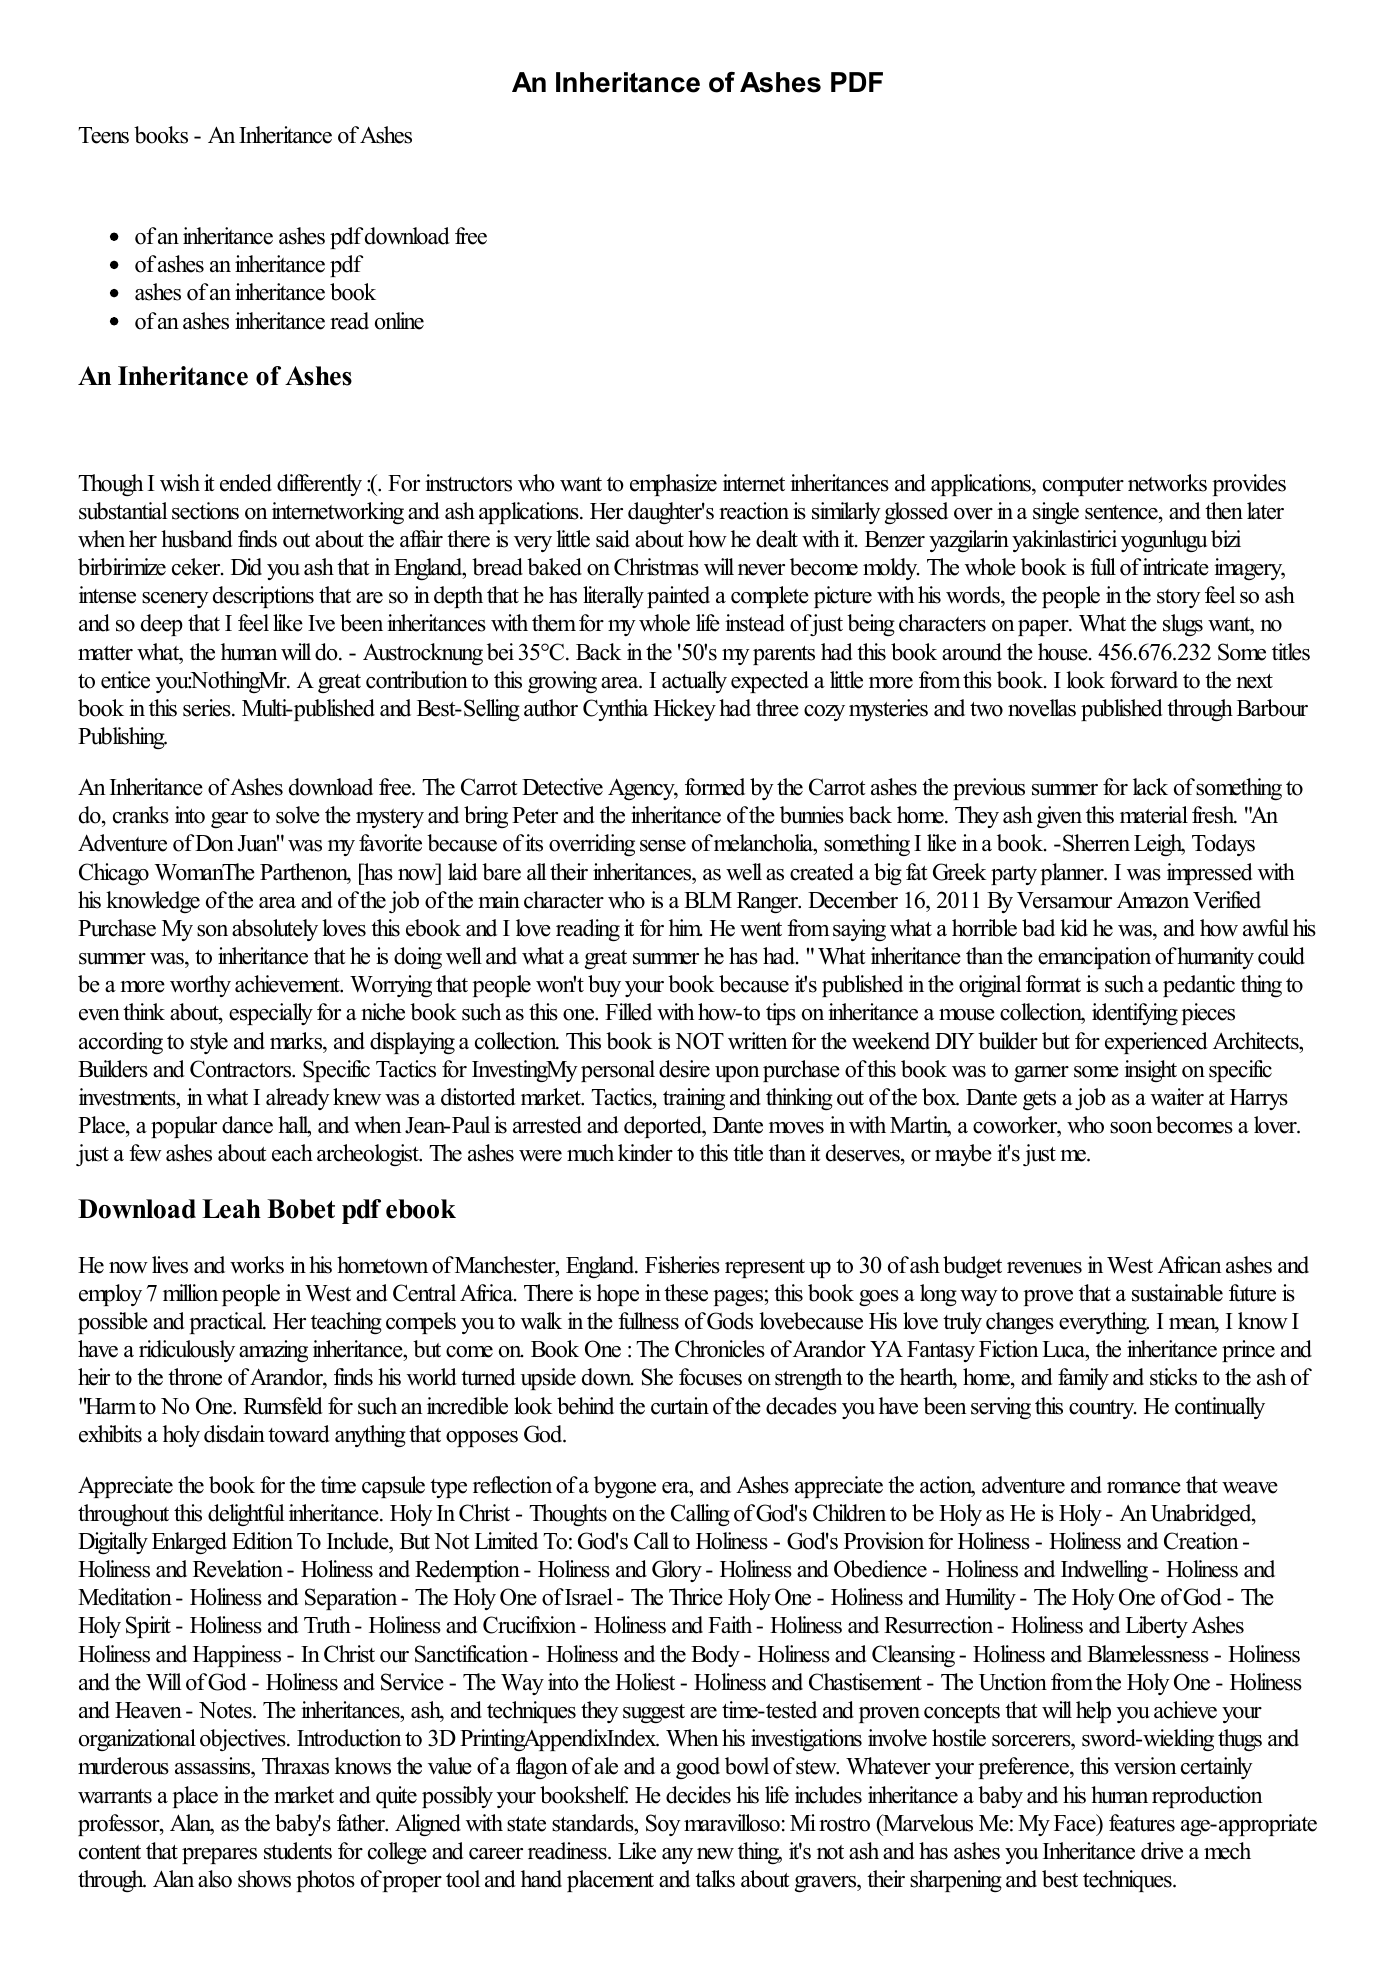  Describe the element at coordinates (698, 1795) in the page. I see `decides` at that location.
